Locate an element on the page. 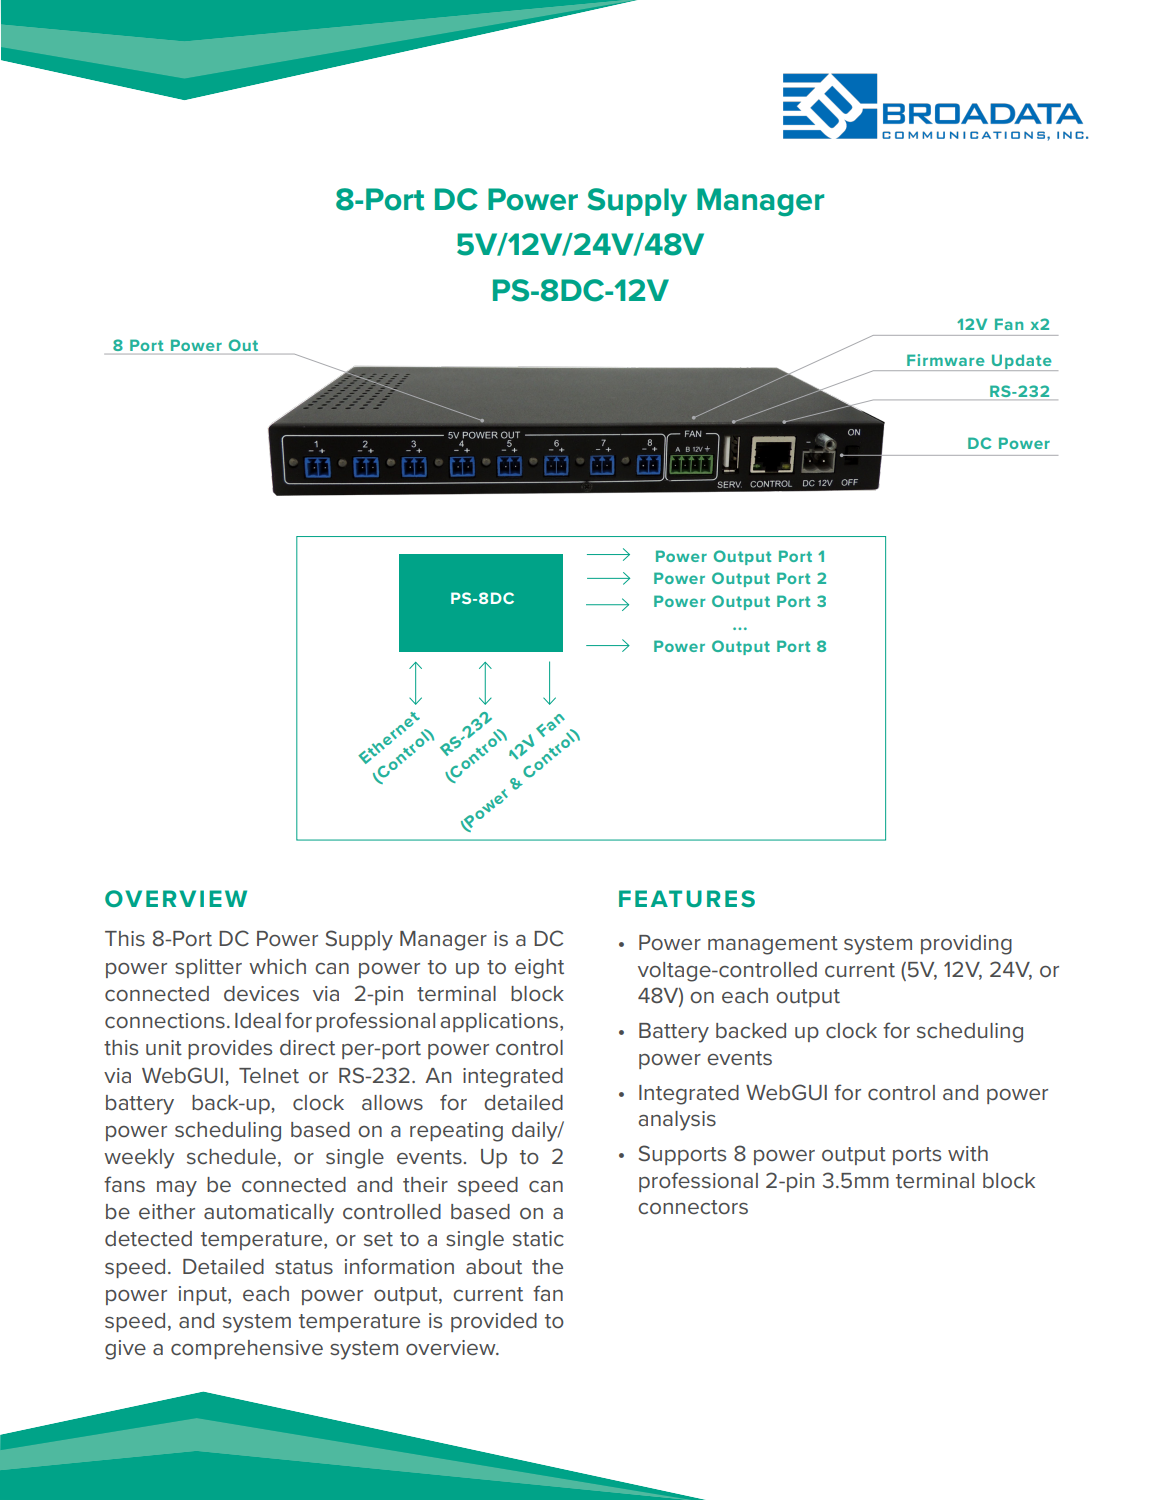 The height and width of the image is (1500, 1159). connectors is located at coordinates (693, 1207).
